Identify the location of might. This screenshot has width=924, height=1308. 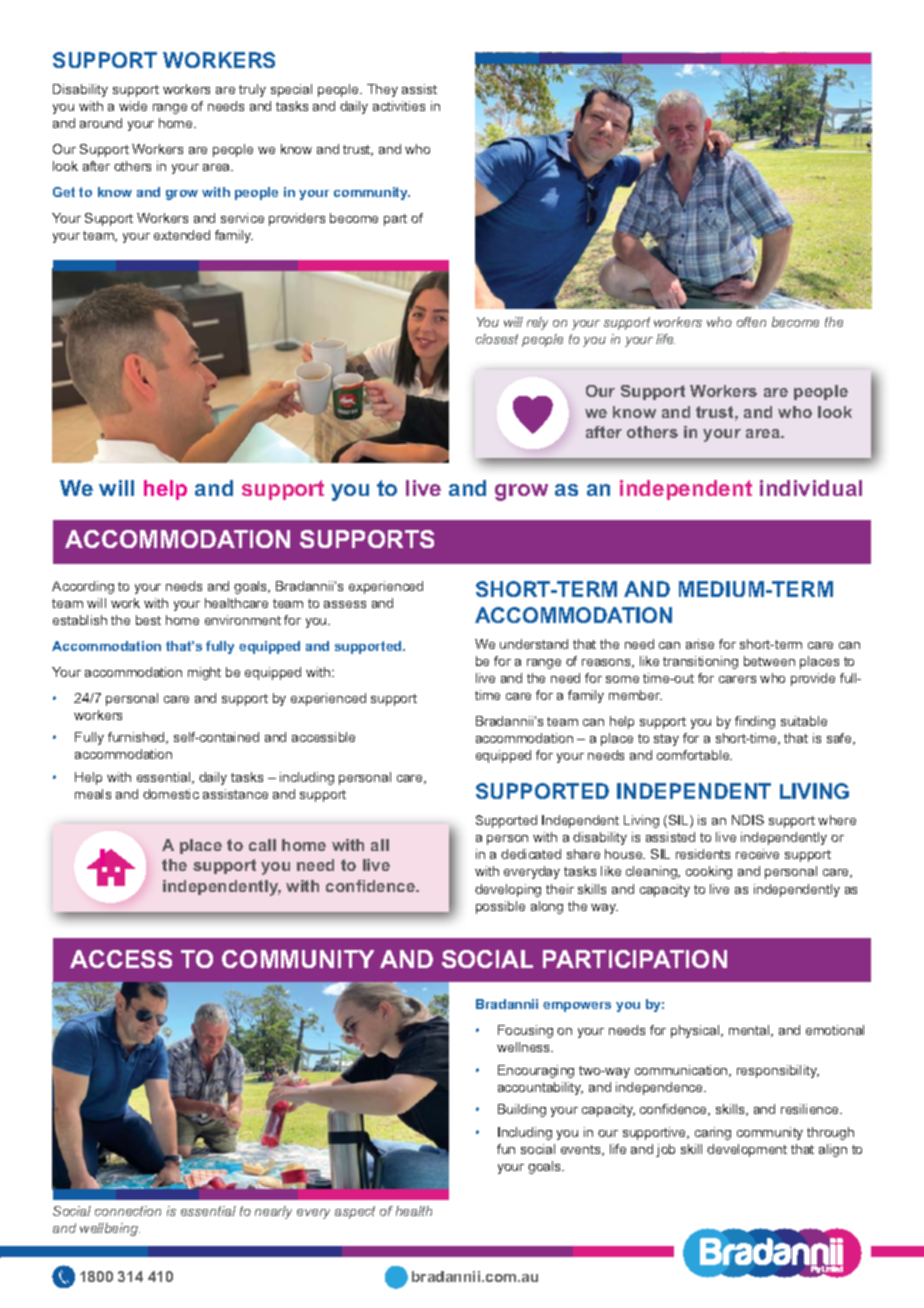
(204, 673).
